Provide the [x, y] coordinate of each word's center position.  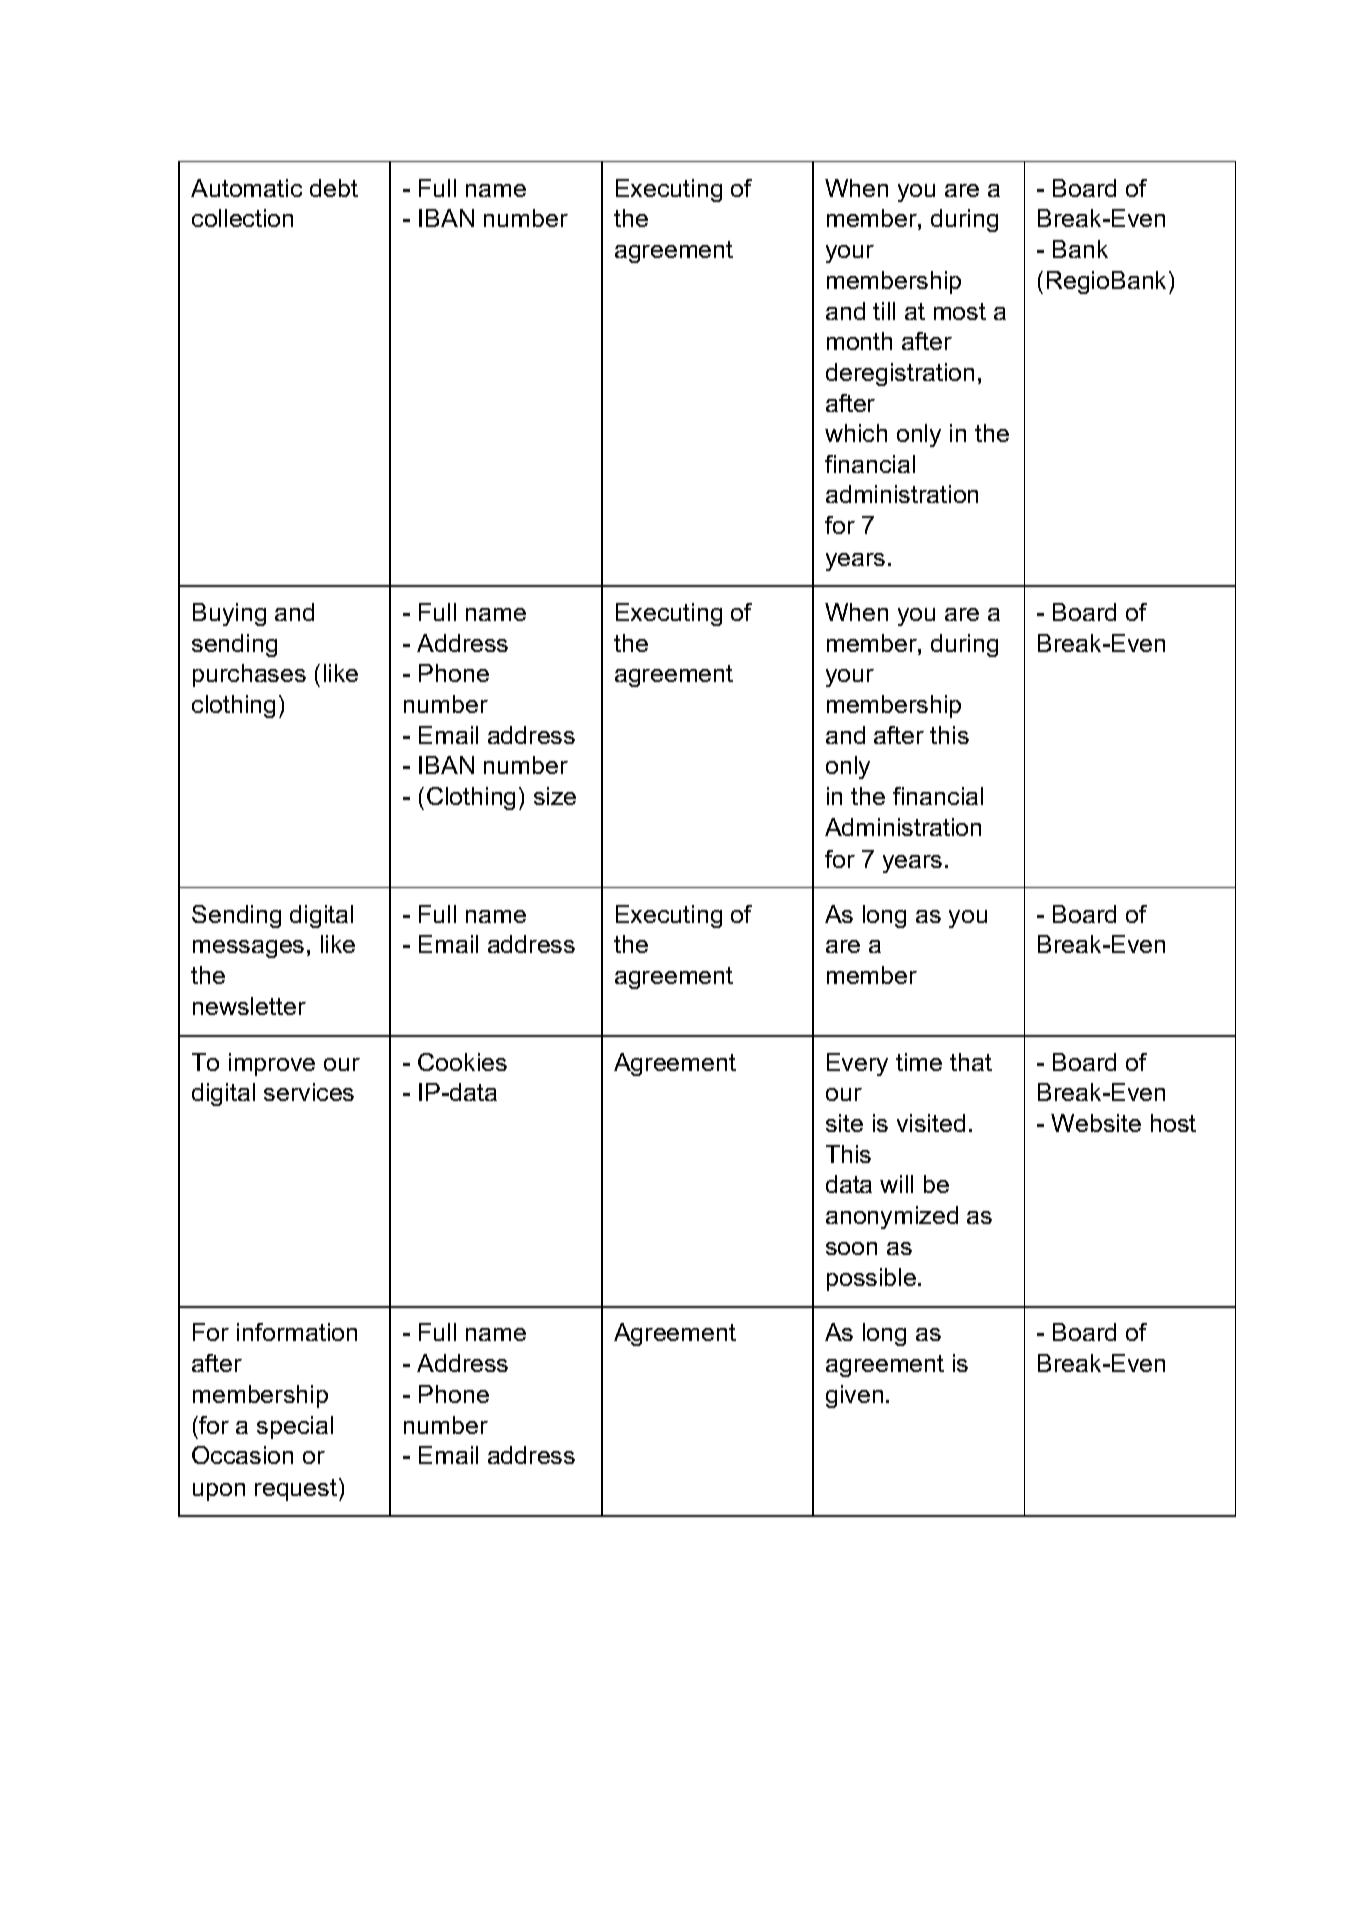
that [971, 1062]
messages [248, 949]
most [960, 311]
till [884, 311]
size [555, 796]
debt [334, 188]
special [295, 1427]
